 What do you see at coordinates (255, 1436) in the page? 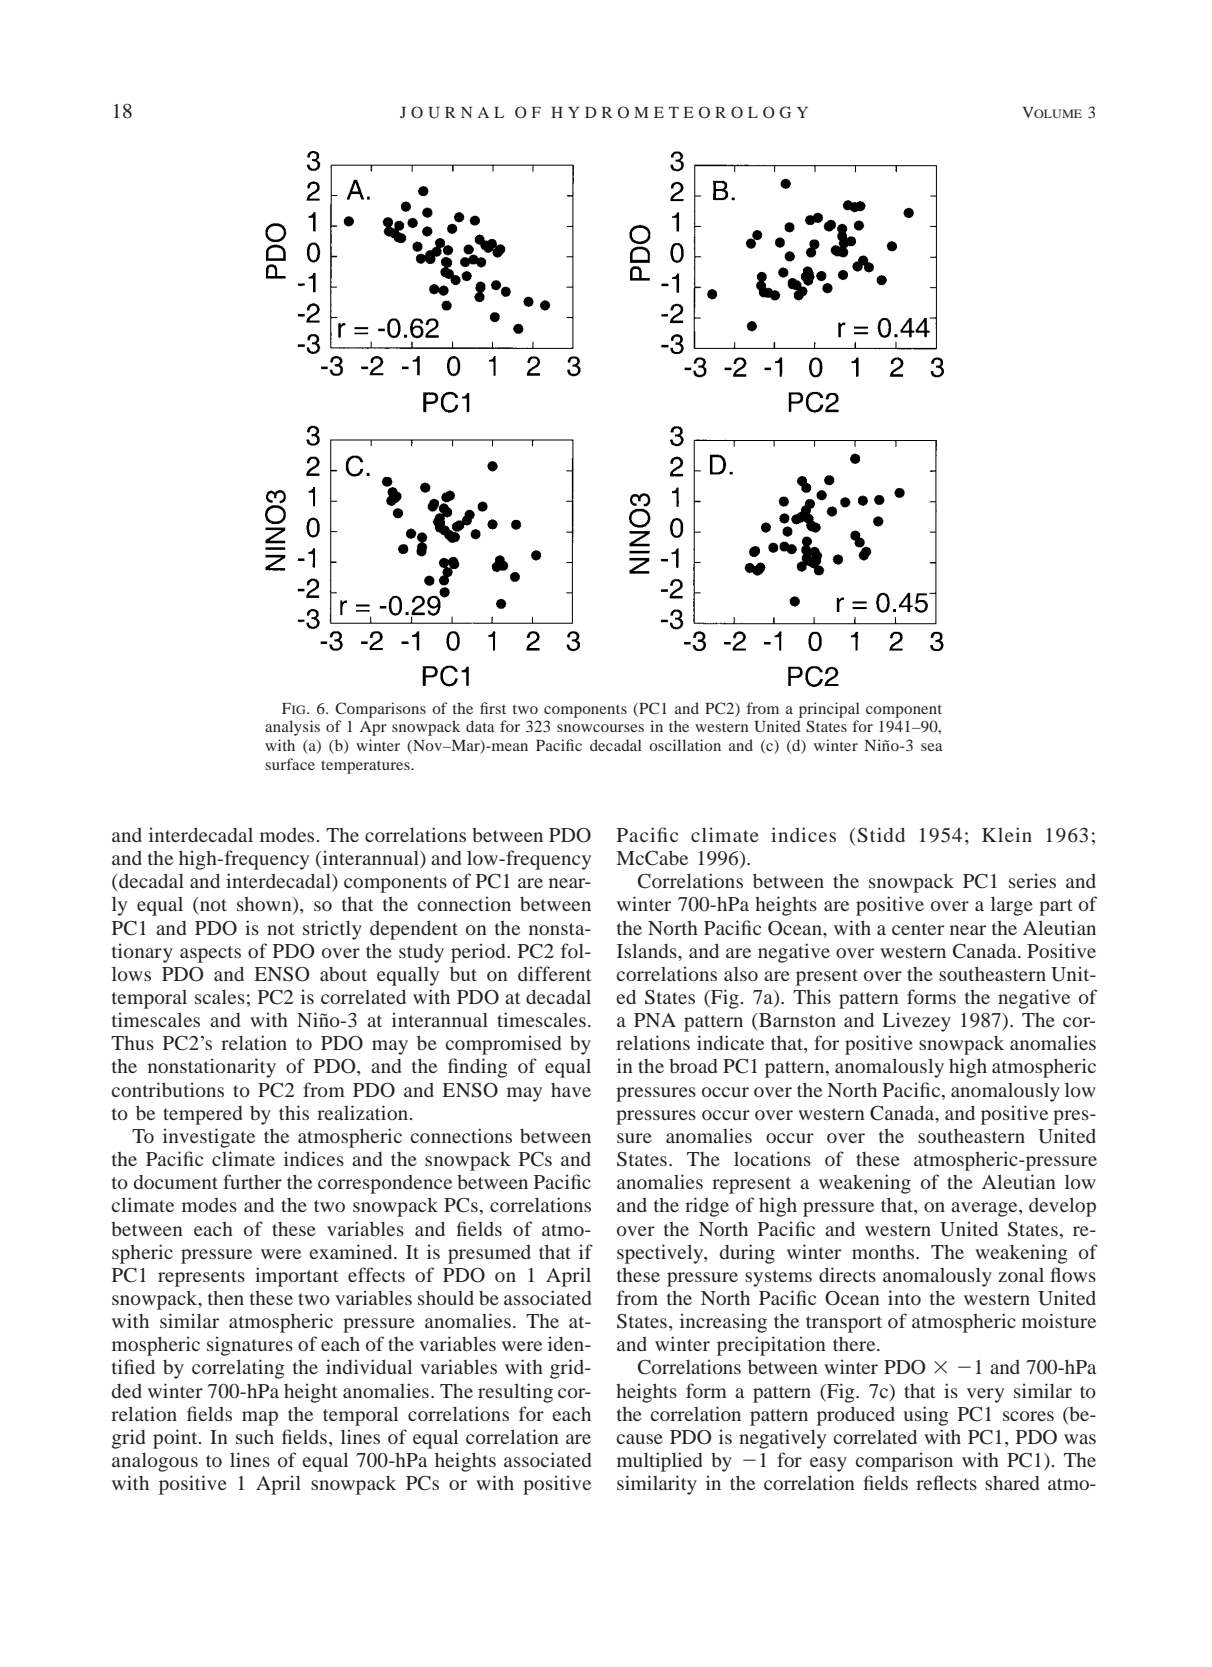
I see `such` at bounding box center [255, 1436].
